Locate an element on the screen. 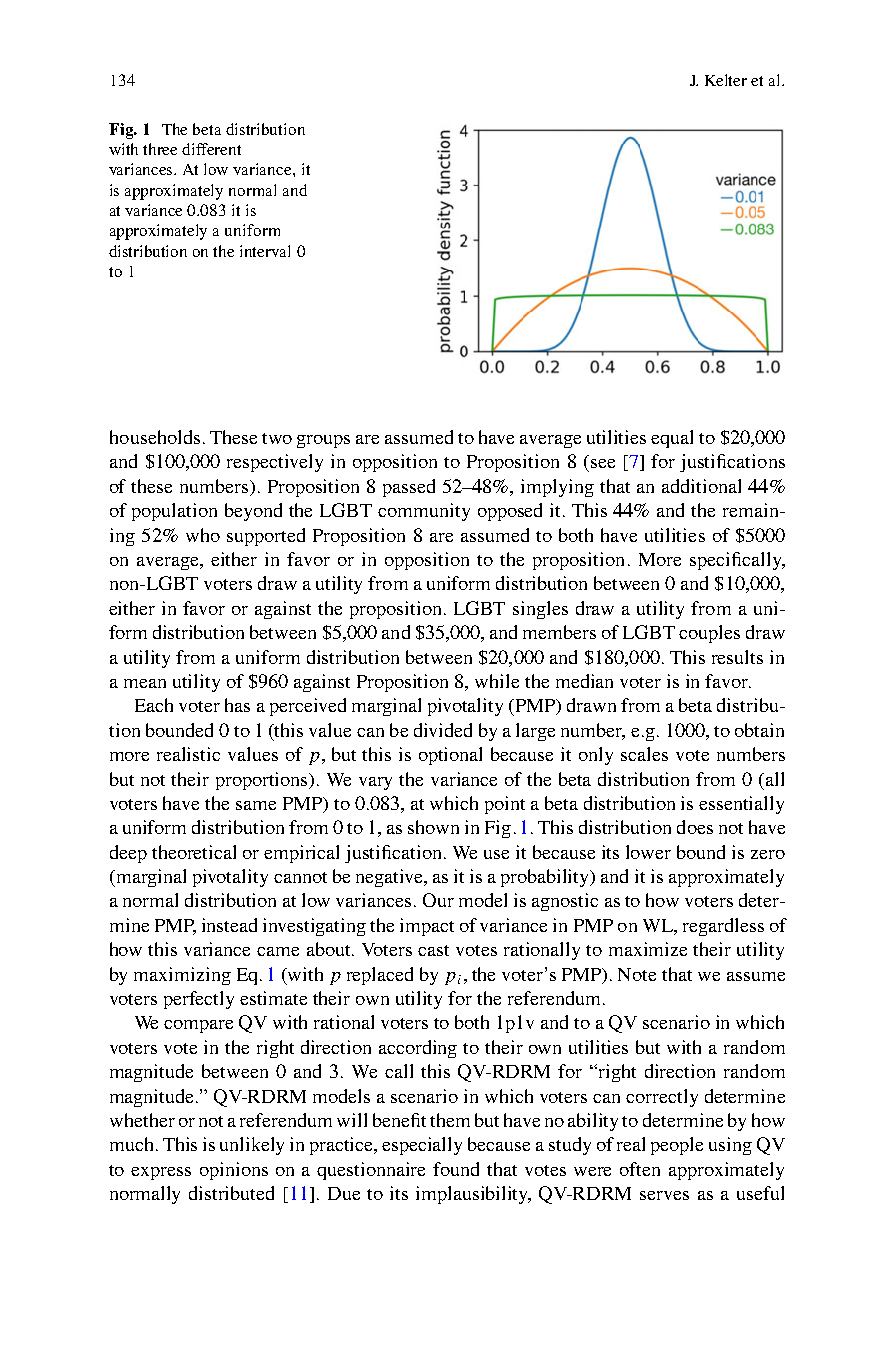  interval is located at coordinates (265, 251).
